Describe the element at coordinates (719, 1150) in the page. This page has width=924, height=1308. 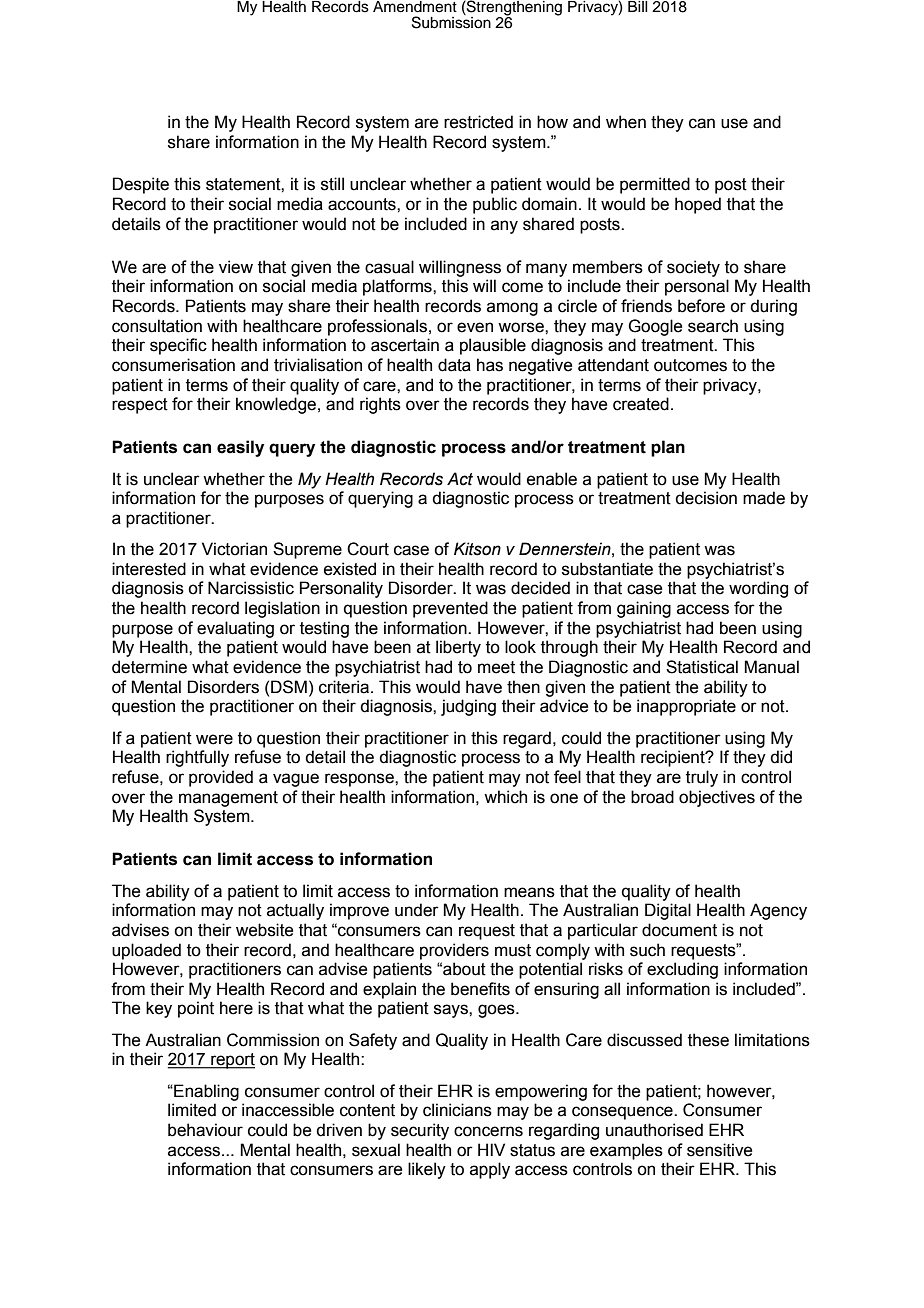
I see `sensitive` at that location.
